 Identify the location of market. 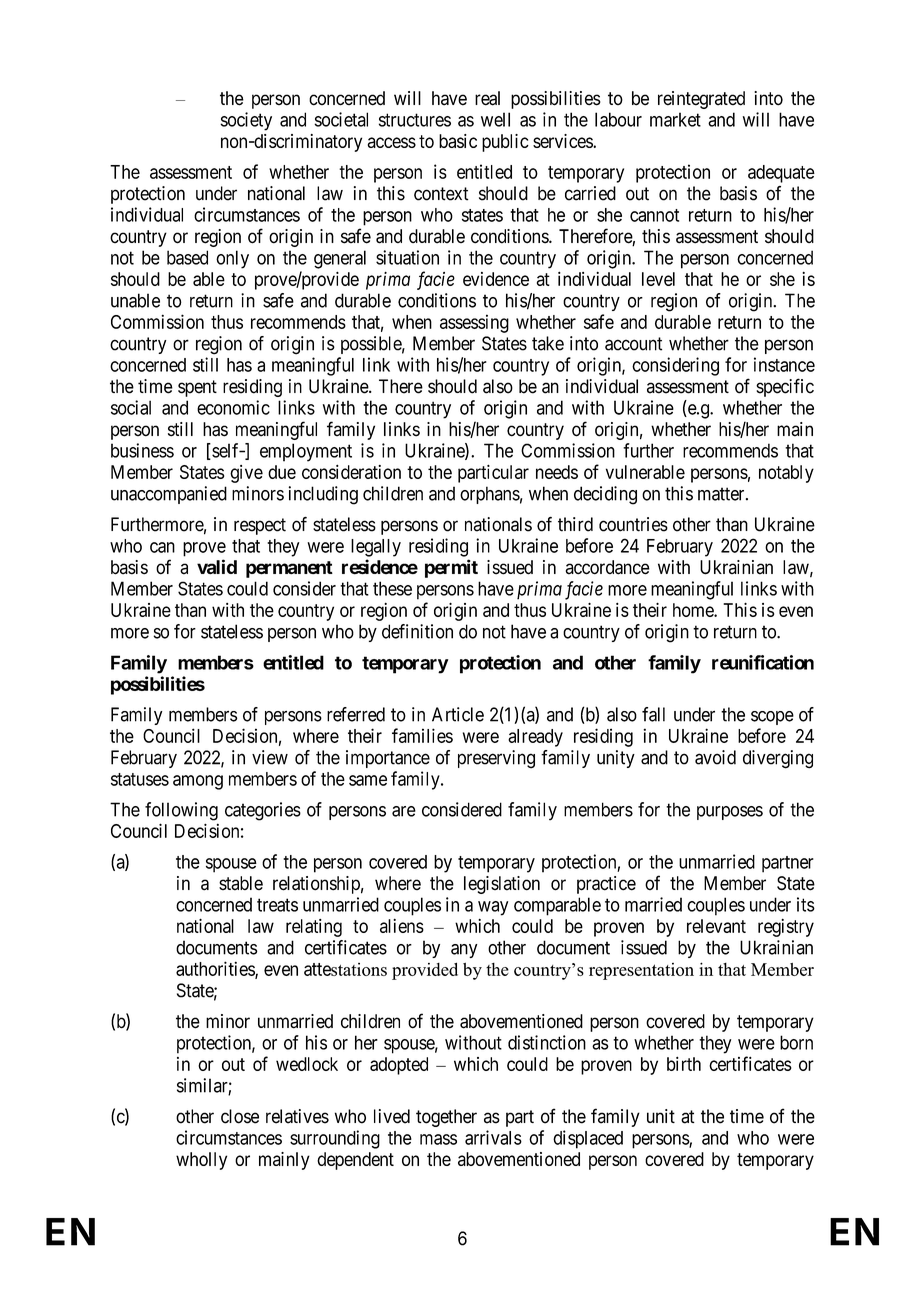
(675, 119).
